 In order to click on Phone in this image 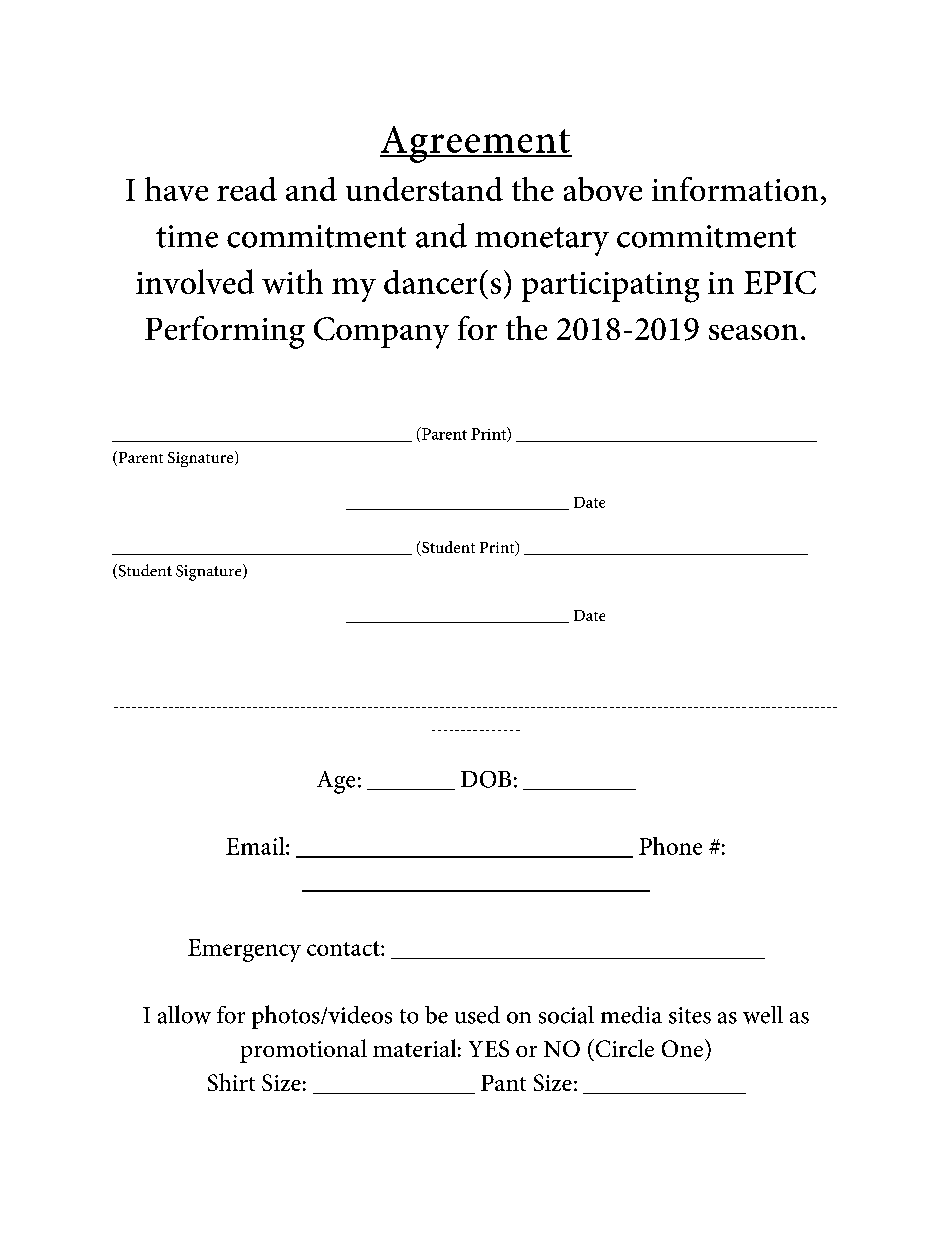, I will do `click(670, 846)`.
